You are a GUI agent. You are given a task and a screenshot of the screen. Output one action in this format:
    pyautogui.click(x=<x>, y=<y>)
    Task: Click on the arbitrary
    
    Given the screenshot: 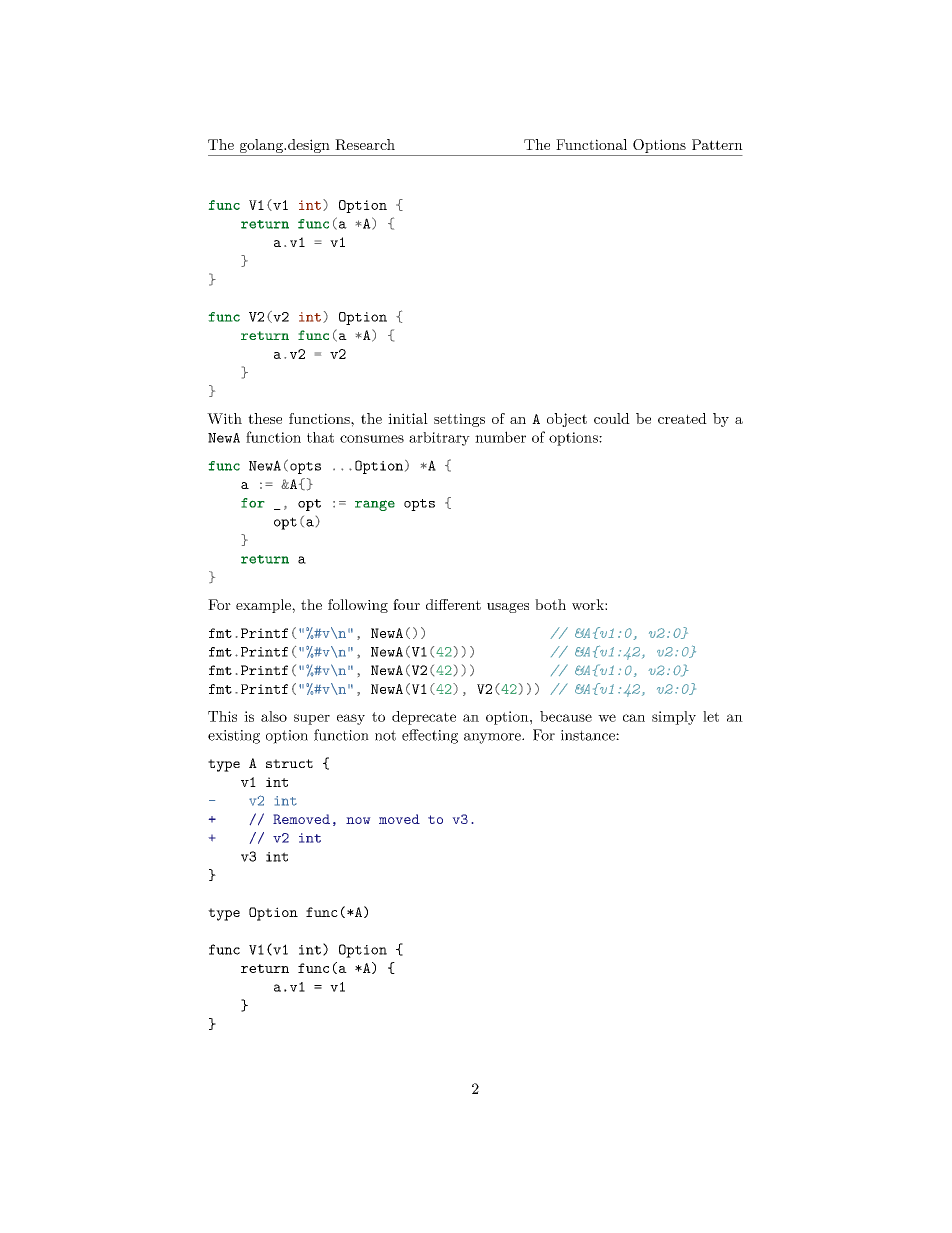 What is the action you would take?
    pyautogui.click(x=439, y=439)
